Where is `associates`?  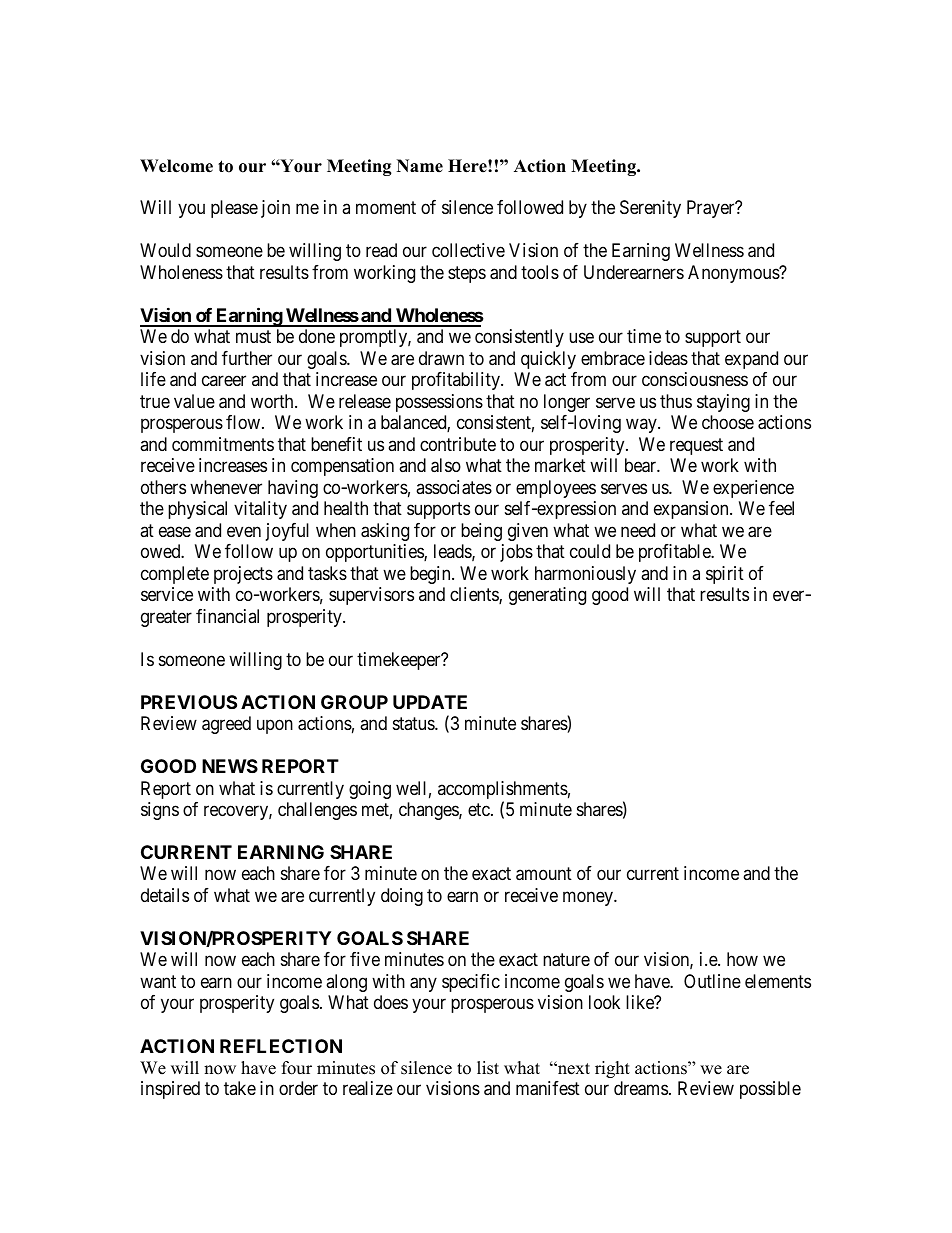 associates is located at coordinates (454, 487).
